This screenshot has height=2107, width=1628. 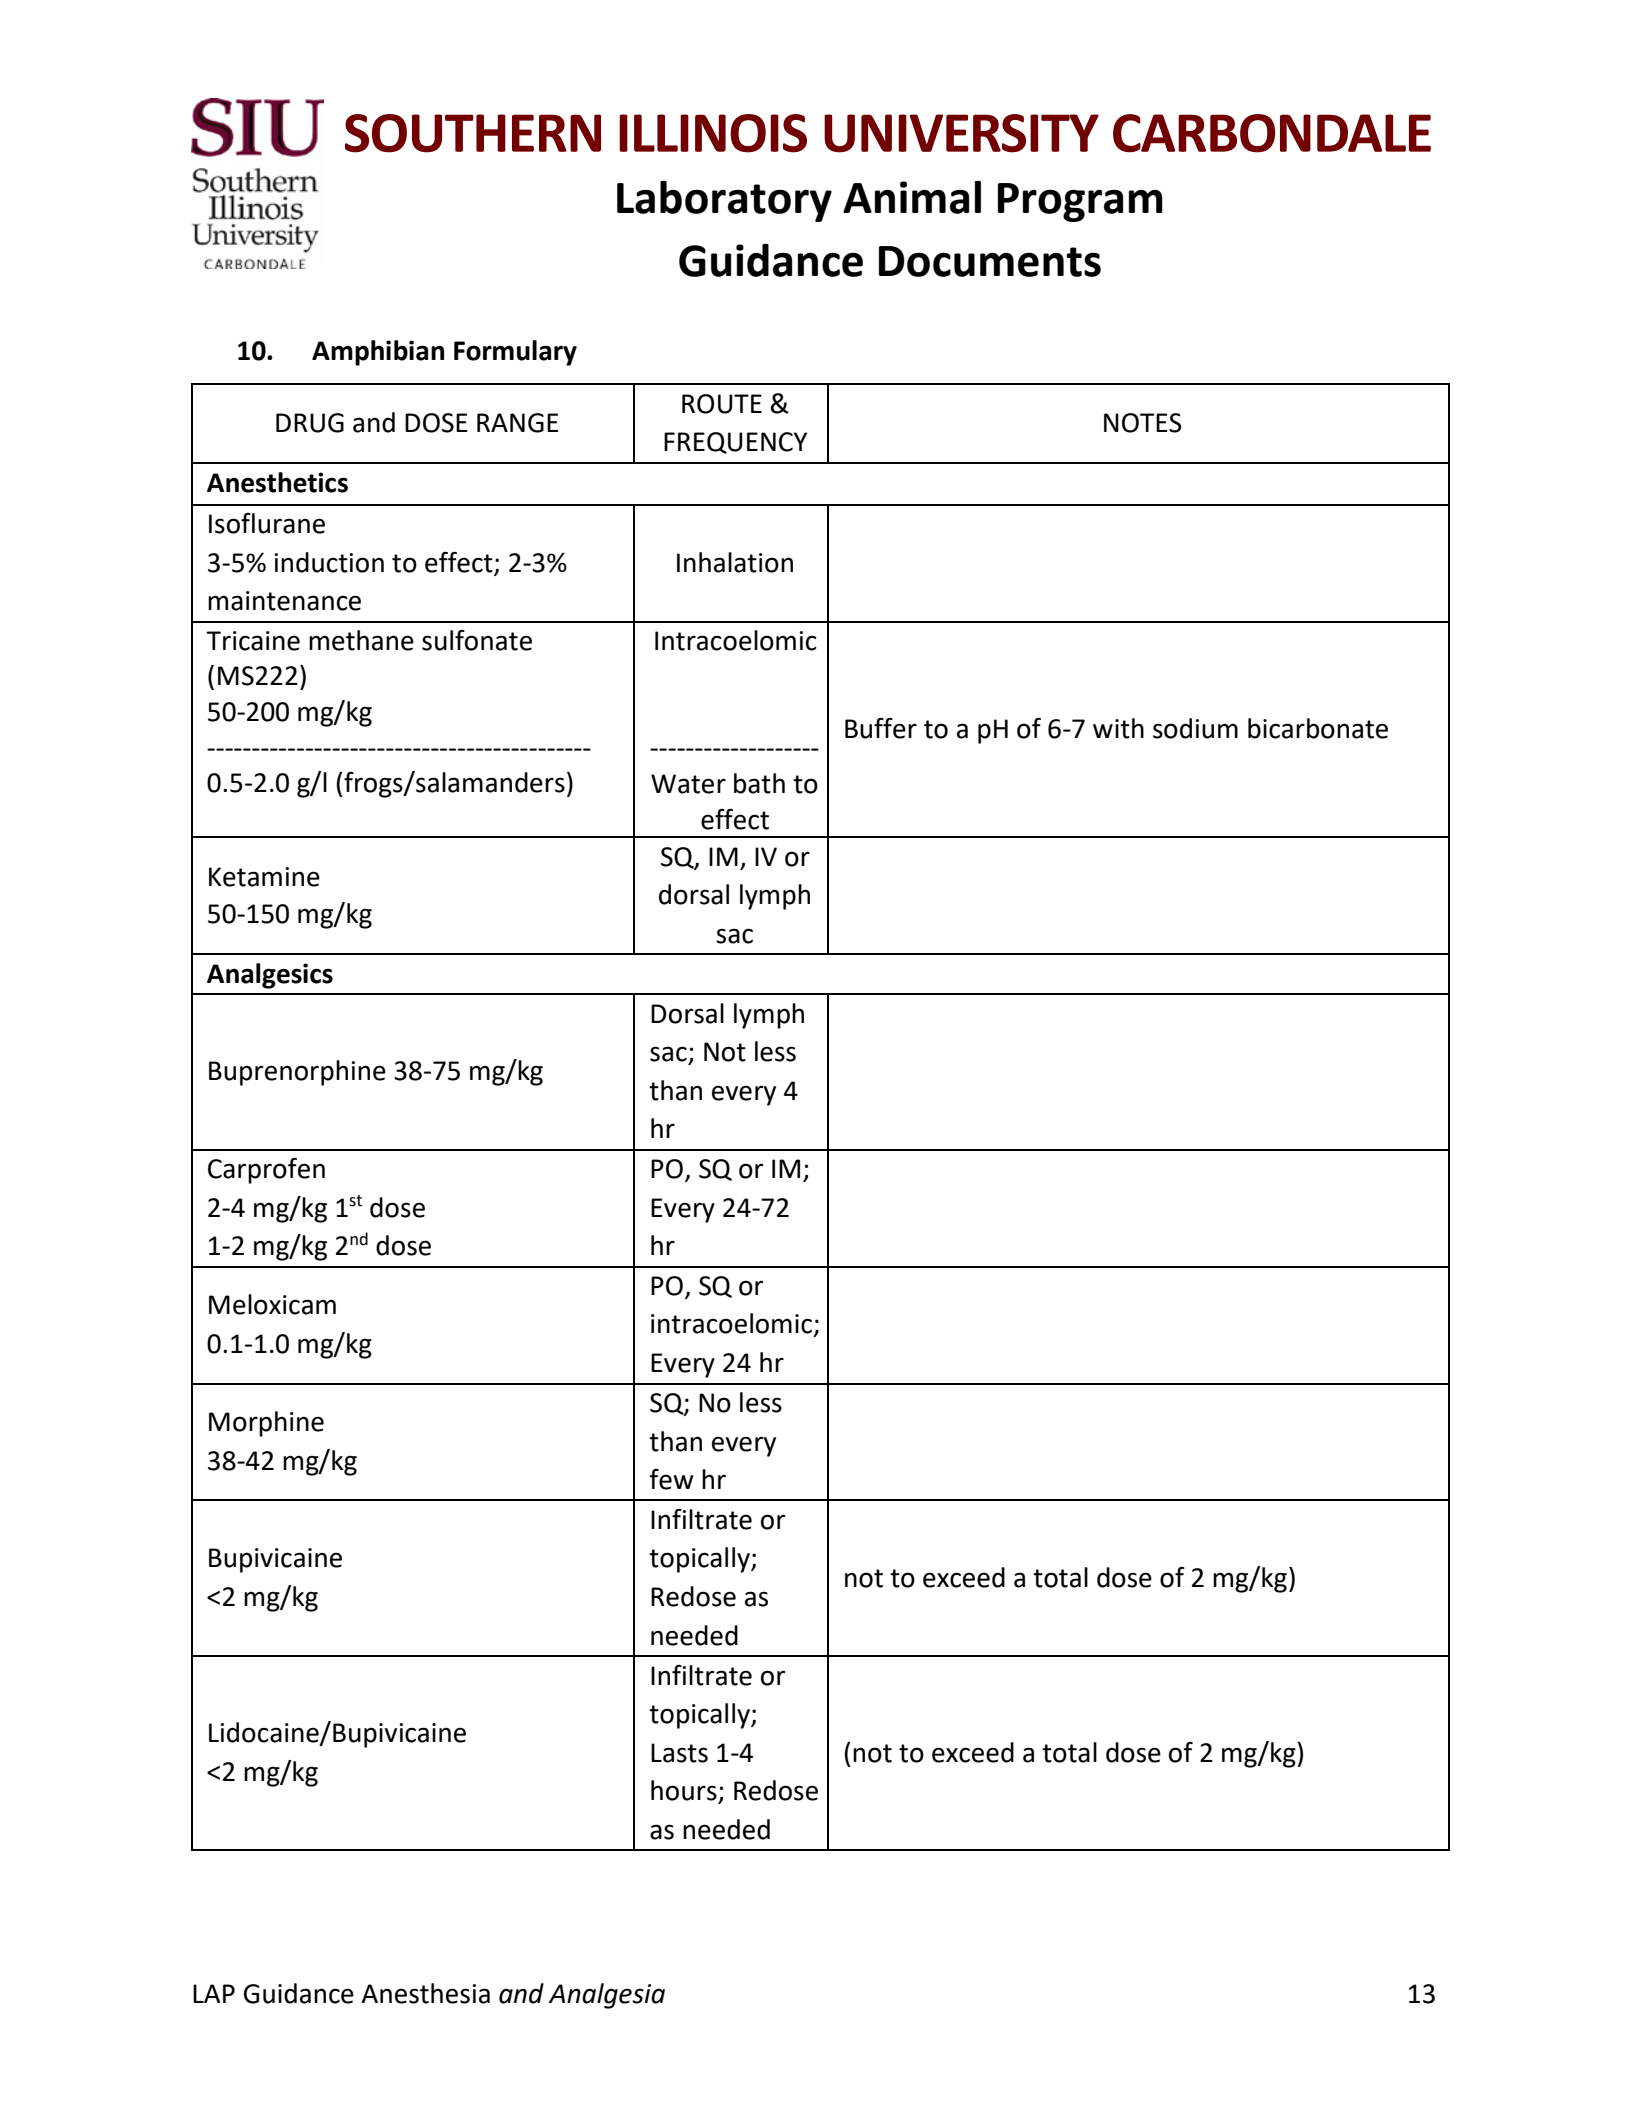 What do you see at coordinates (607, 1996) in the screenshot?
I see `Analgesia` at bounding box center [607, 1996].
